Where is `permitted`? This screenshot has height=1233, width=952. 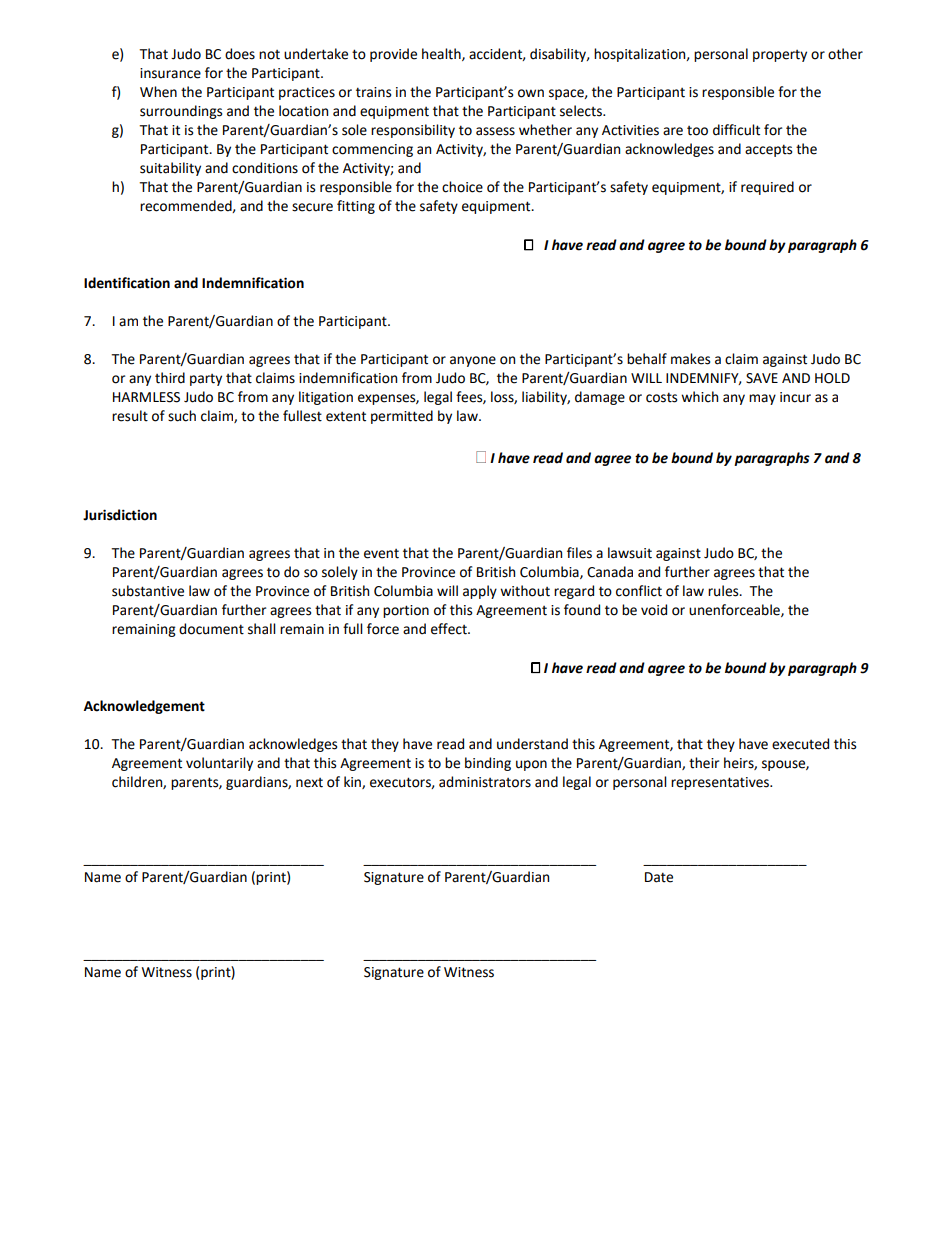
permitted is located at coordinates (402, 417).
